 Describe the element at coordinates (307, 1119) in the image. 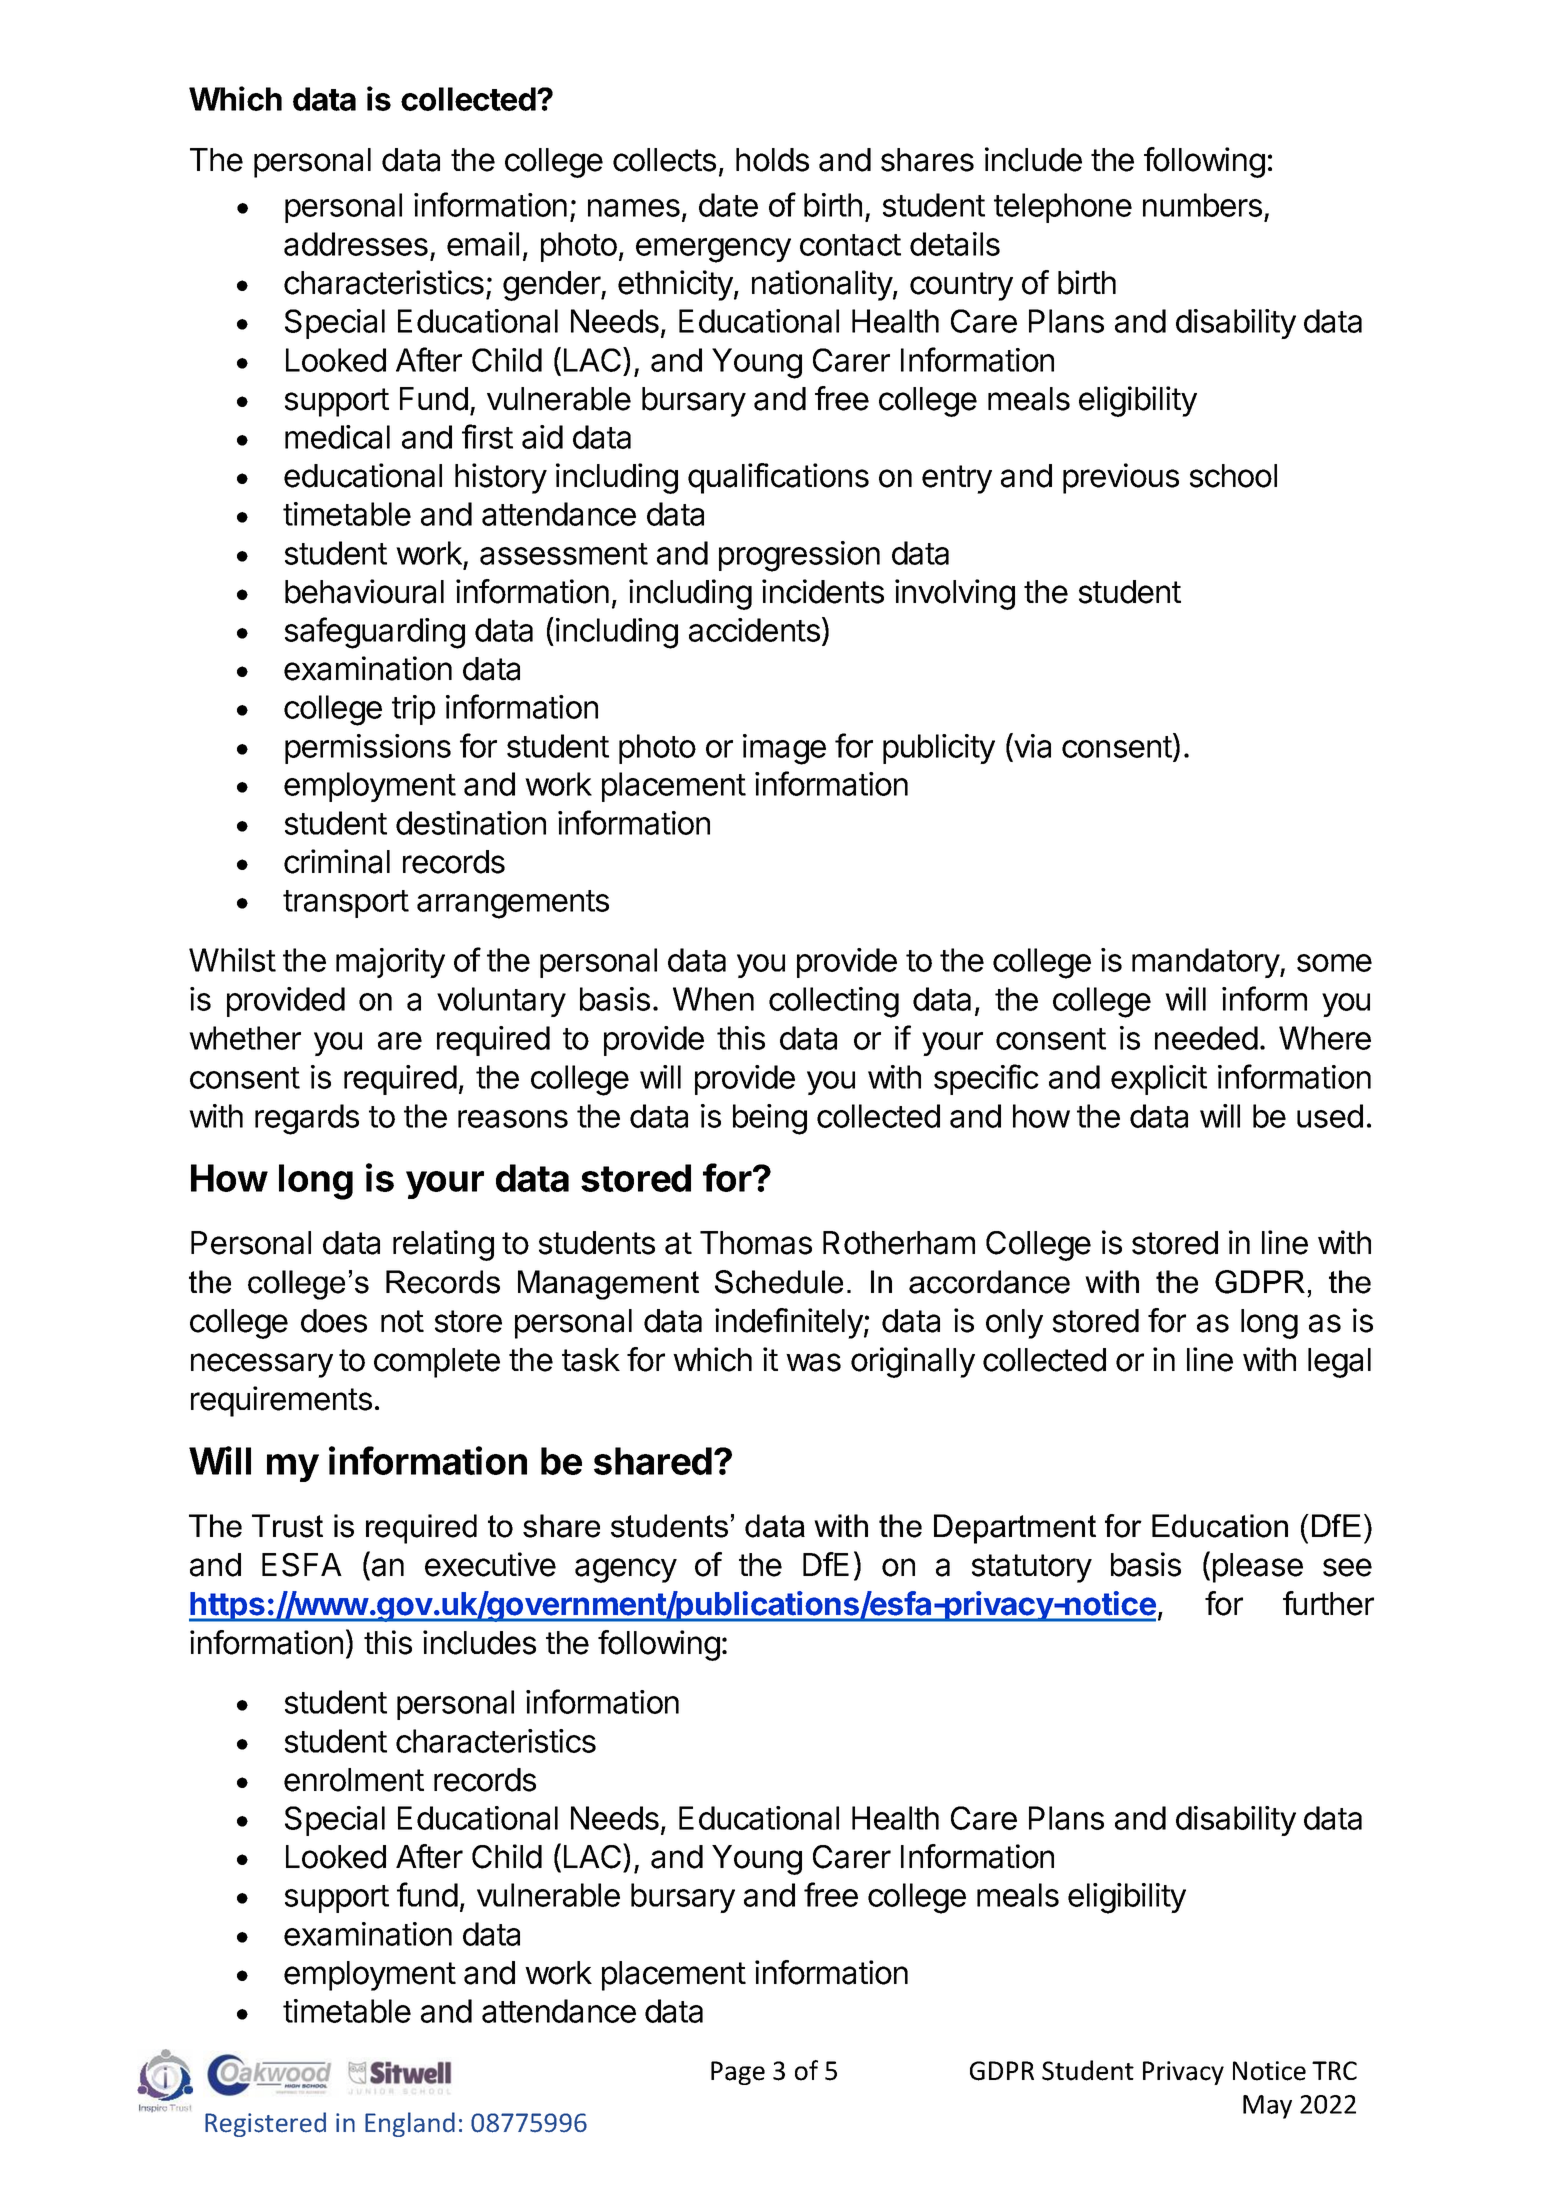

I see `regards` at that location.
